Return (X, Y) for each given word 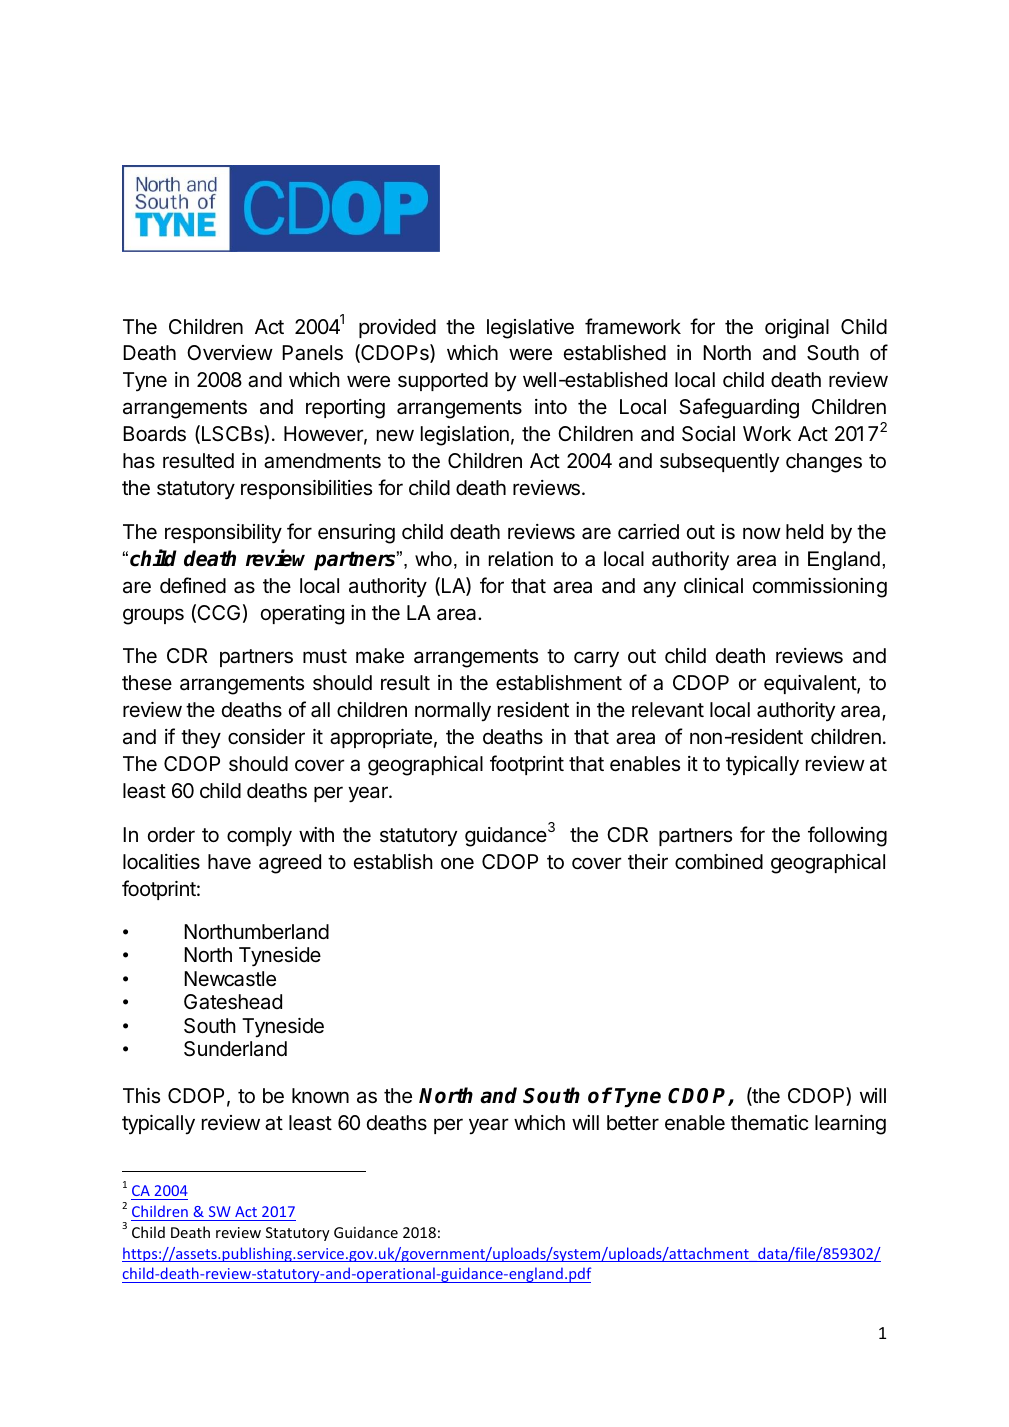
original (797, 329)
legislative (530, 329)
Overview (230, 353)
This (141, 1096)
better (633, 1123)
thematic (769, 1123)
